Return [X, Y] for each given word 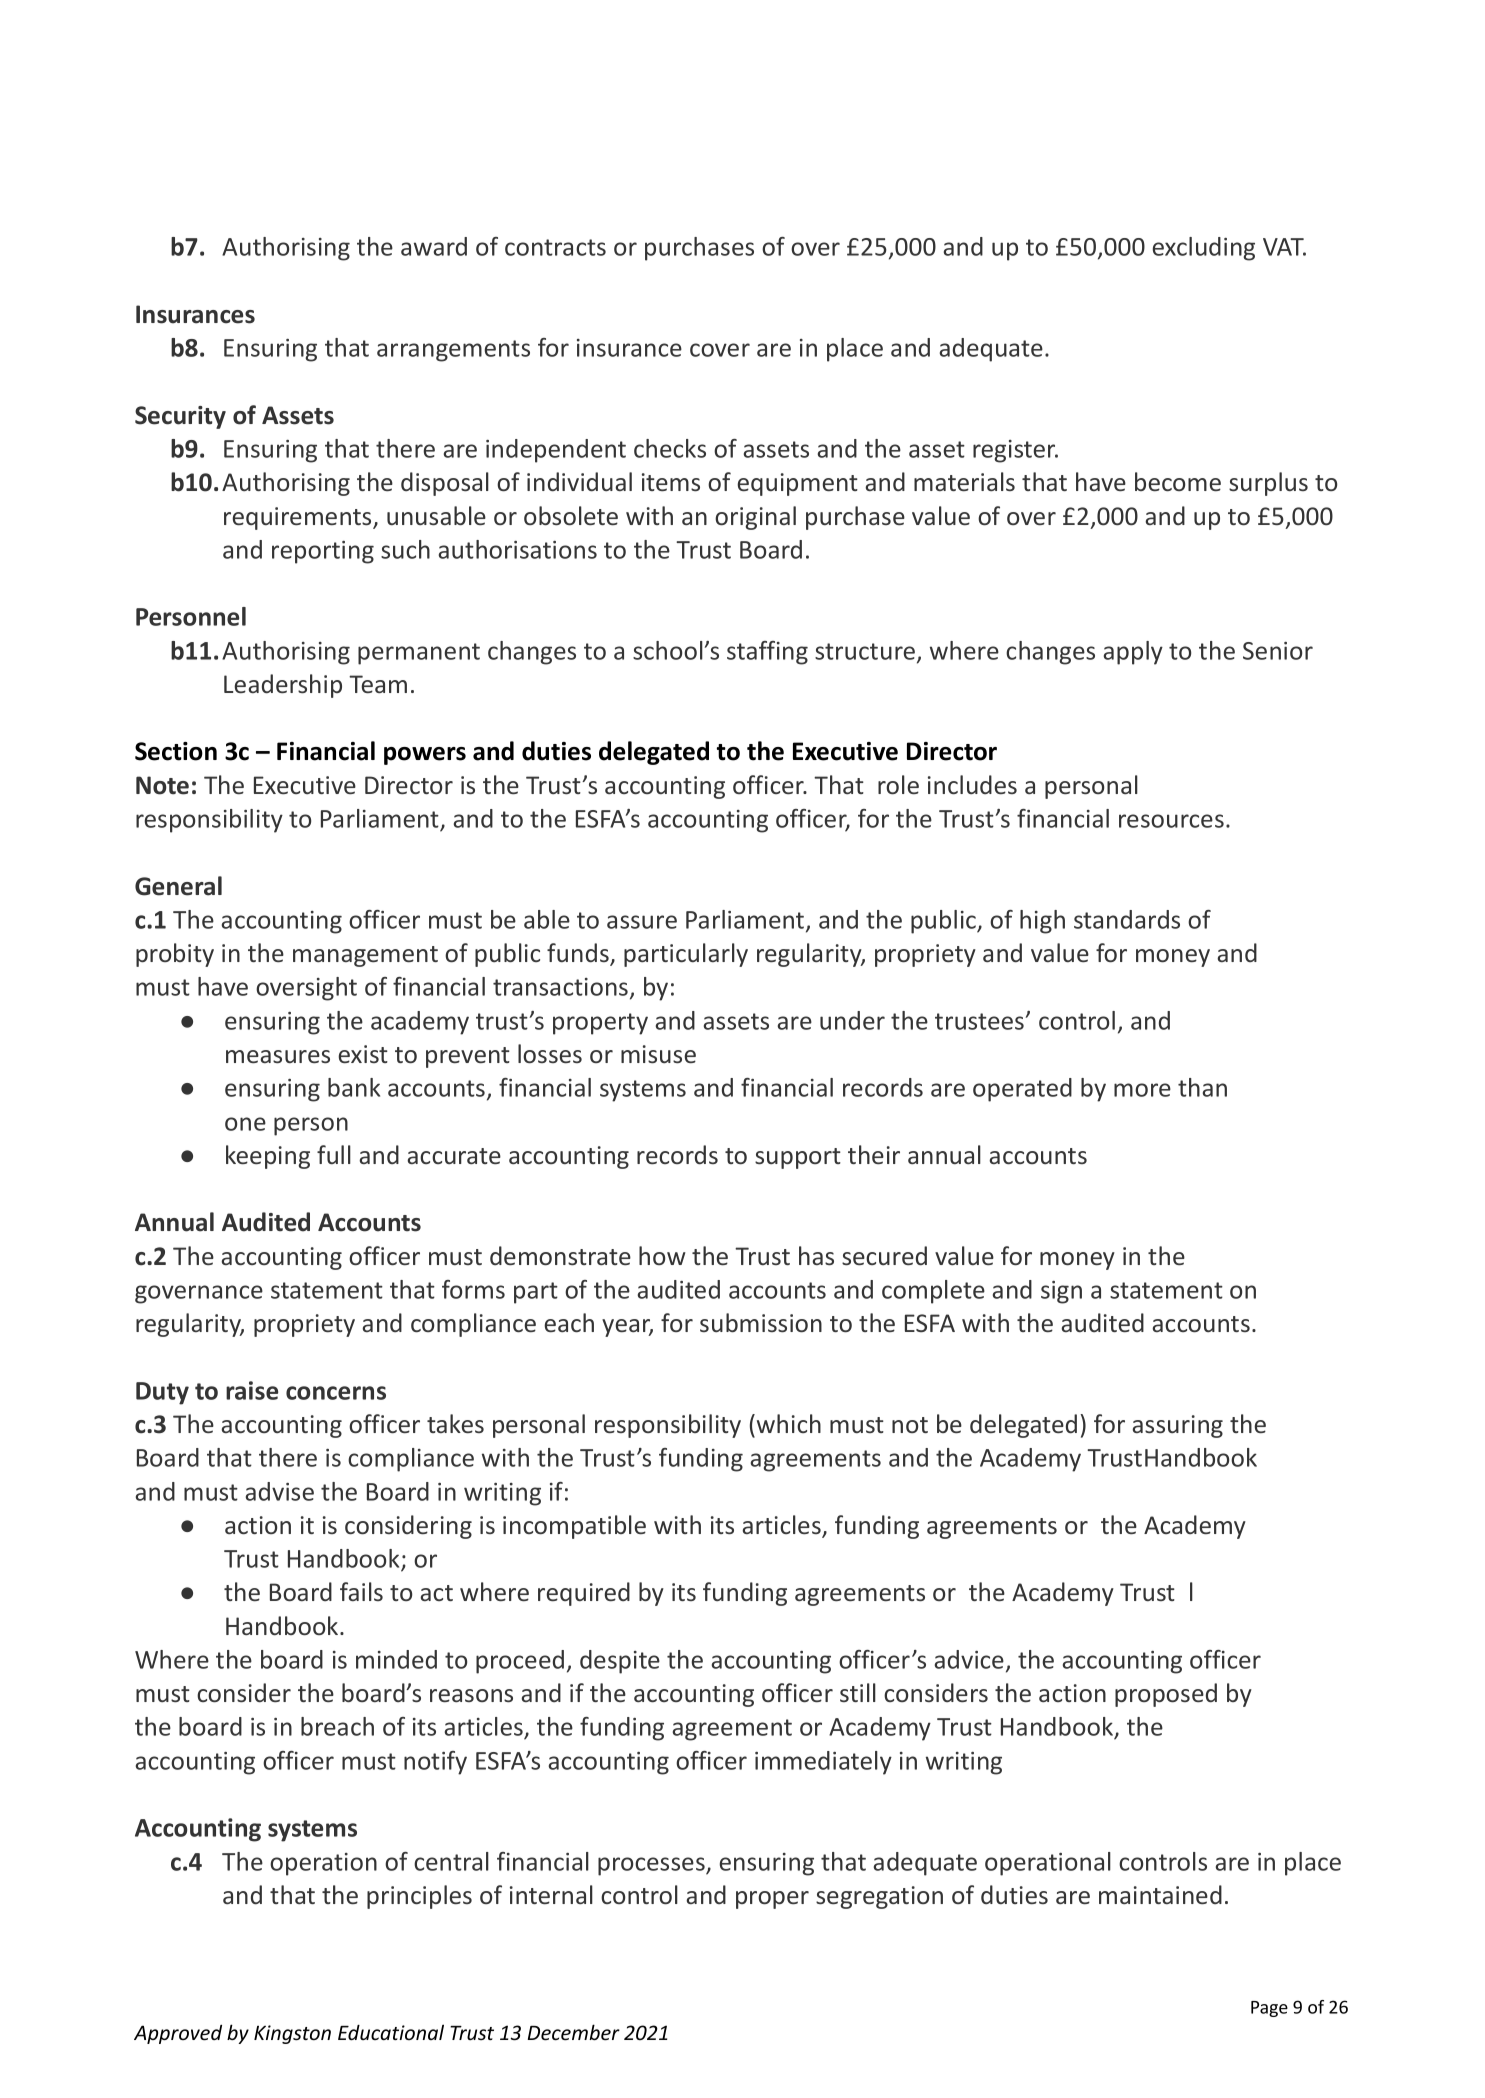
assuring [1177, 1426]
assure [642, 922]
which [789, 1423]
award [434, 246]
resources [1171, 821]
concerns [336, 1393]
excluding [1203, 249]
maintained [1160, 1894]
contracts [555, 247]
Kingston [292, 2034]
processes [652, 1866]
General [178, 886]
